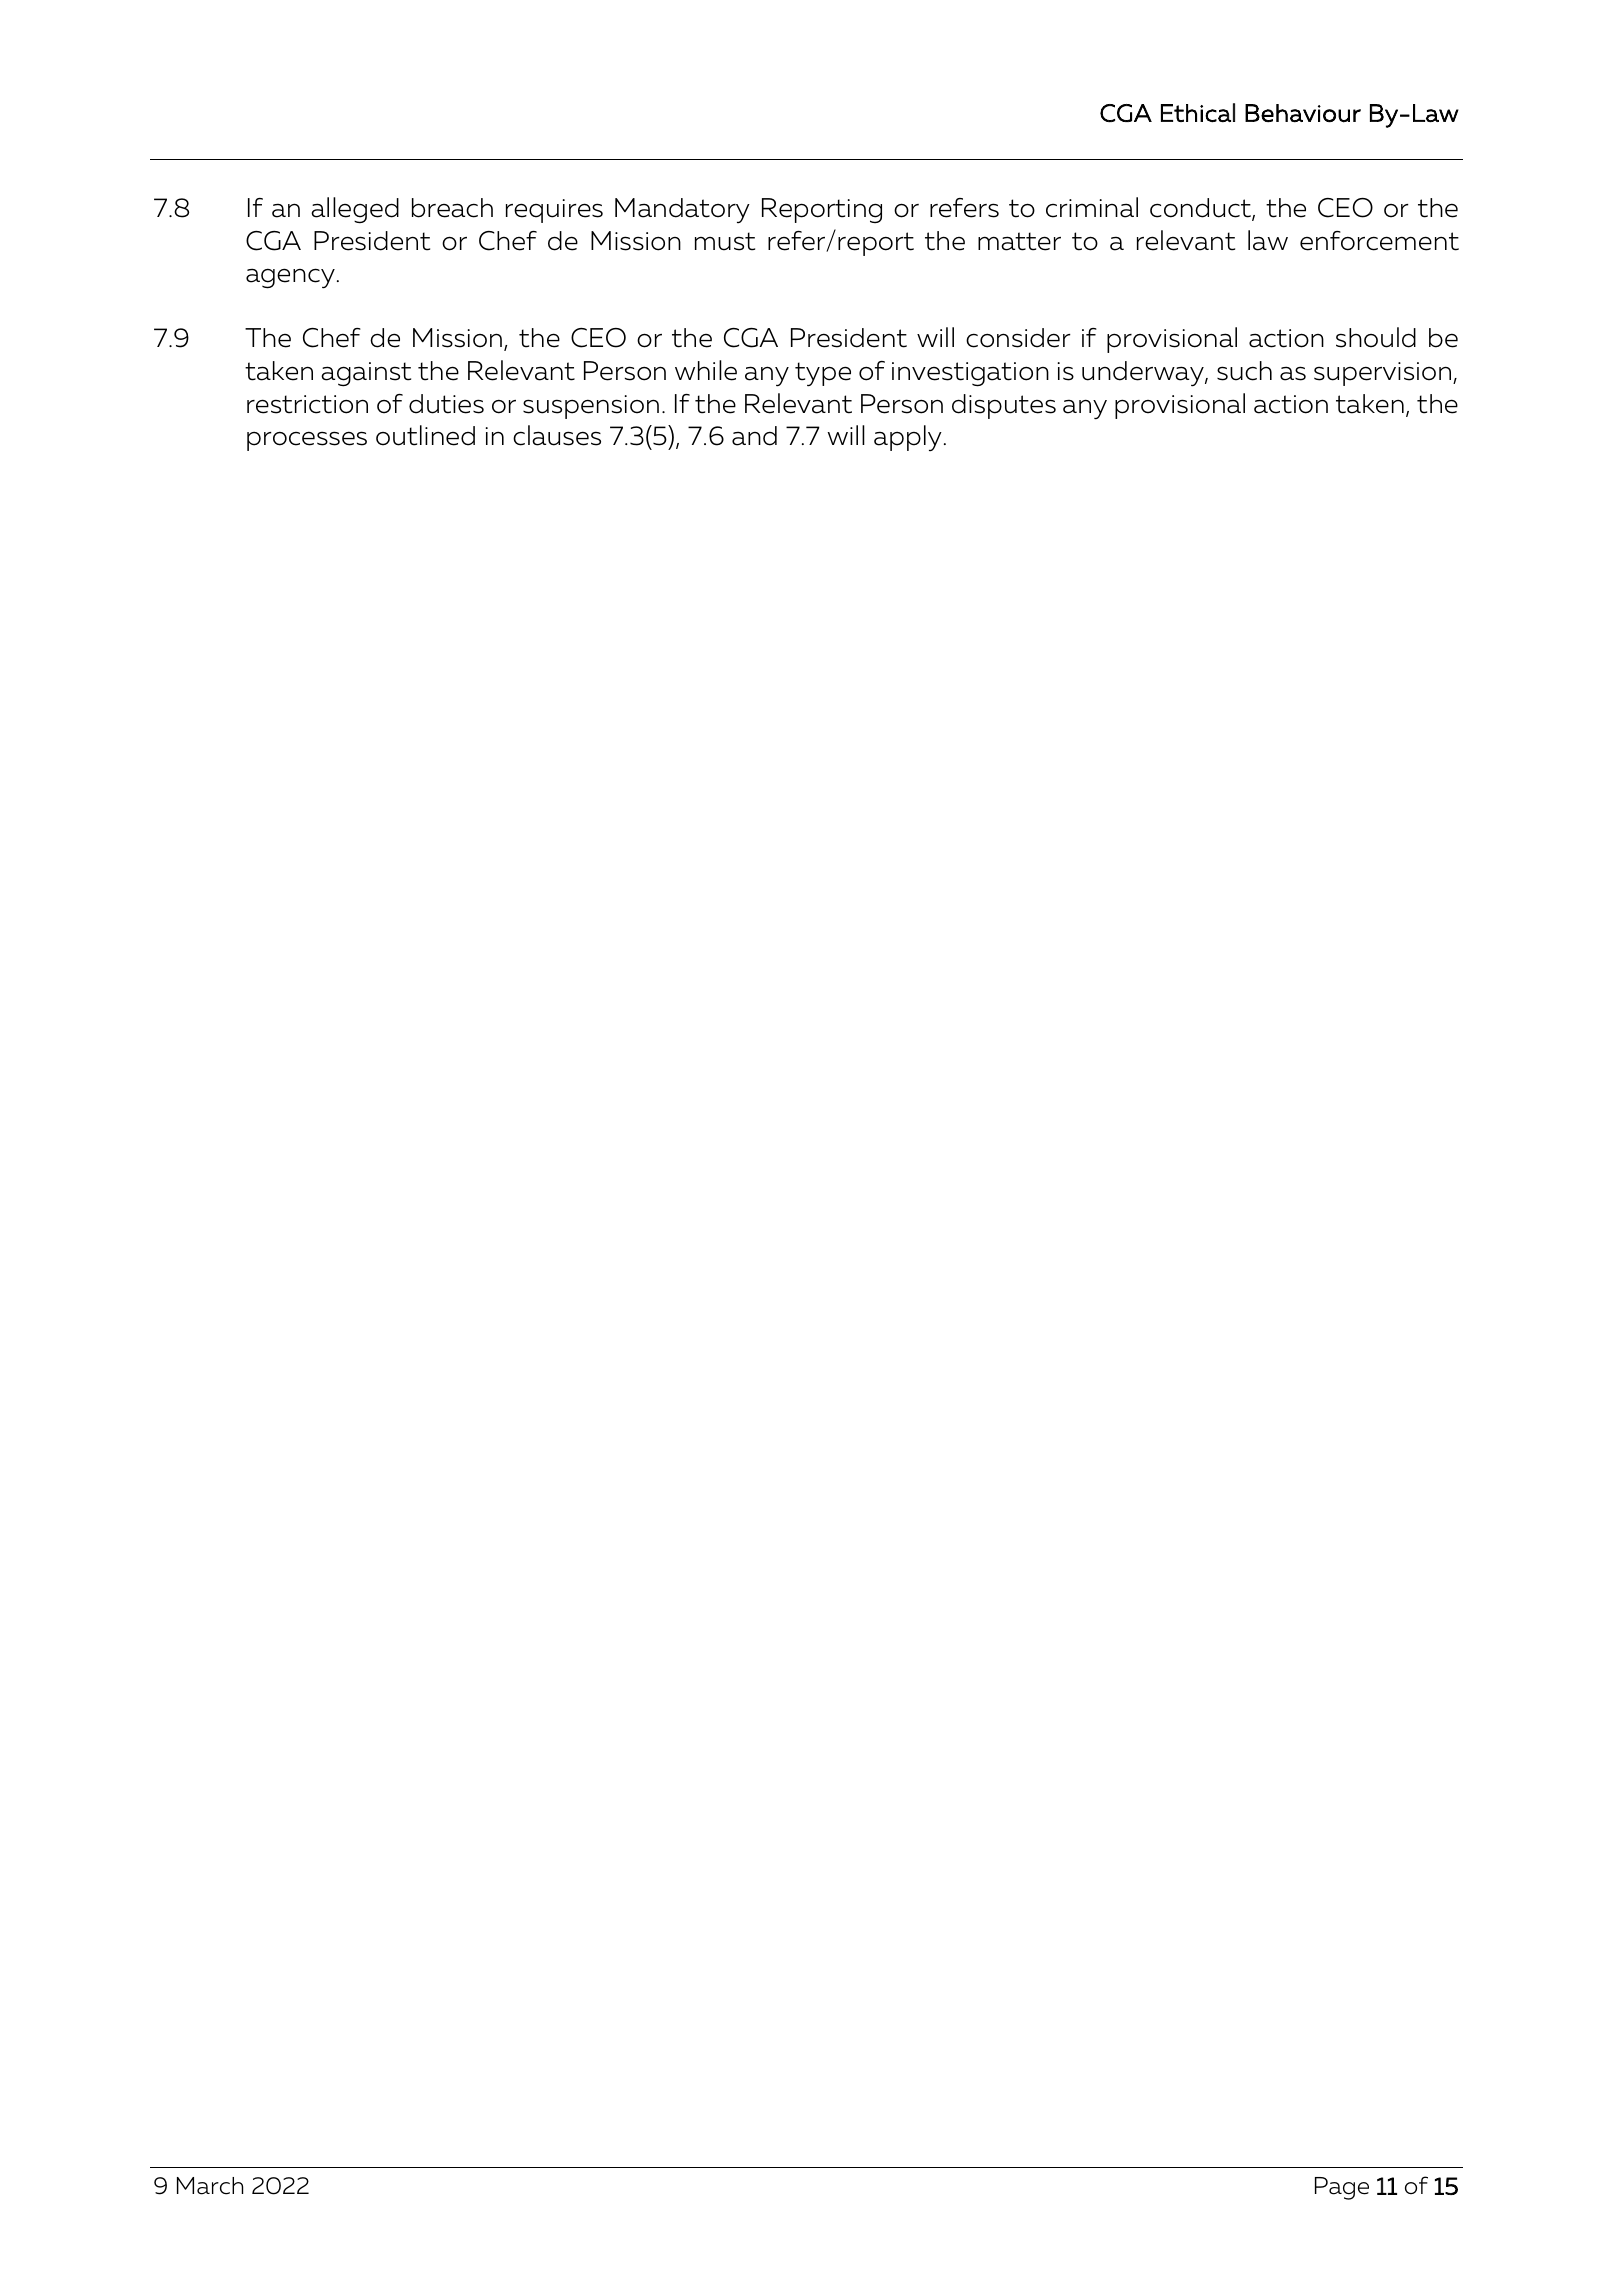 The image size is (1613, 2282). Describe the element at coordinates (1004, 406) in the screenshot. I see `disputes` at that location.
